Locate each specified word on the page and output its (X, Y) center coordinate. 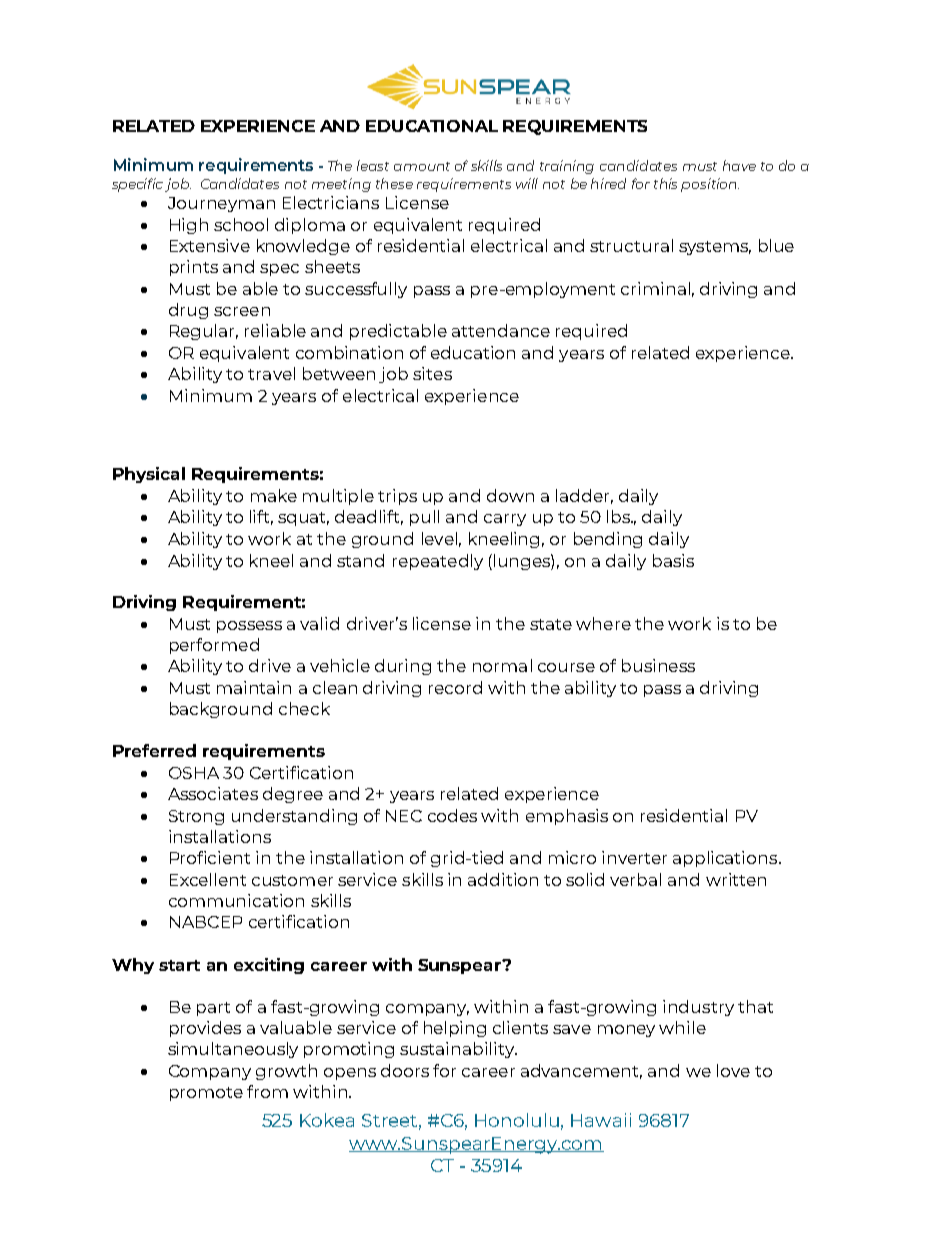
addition (503, 879)
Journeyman (221, 204)
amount (422, 166)
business (658, 665)
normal (502, 665)
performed (214, 646)
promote (206, 1094)
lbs (620, 516)
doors (405, 1070)
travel (271, 373)
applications (726, 859)
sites (432, 373)
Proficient (210, 857)
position (710, 185)
